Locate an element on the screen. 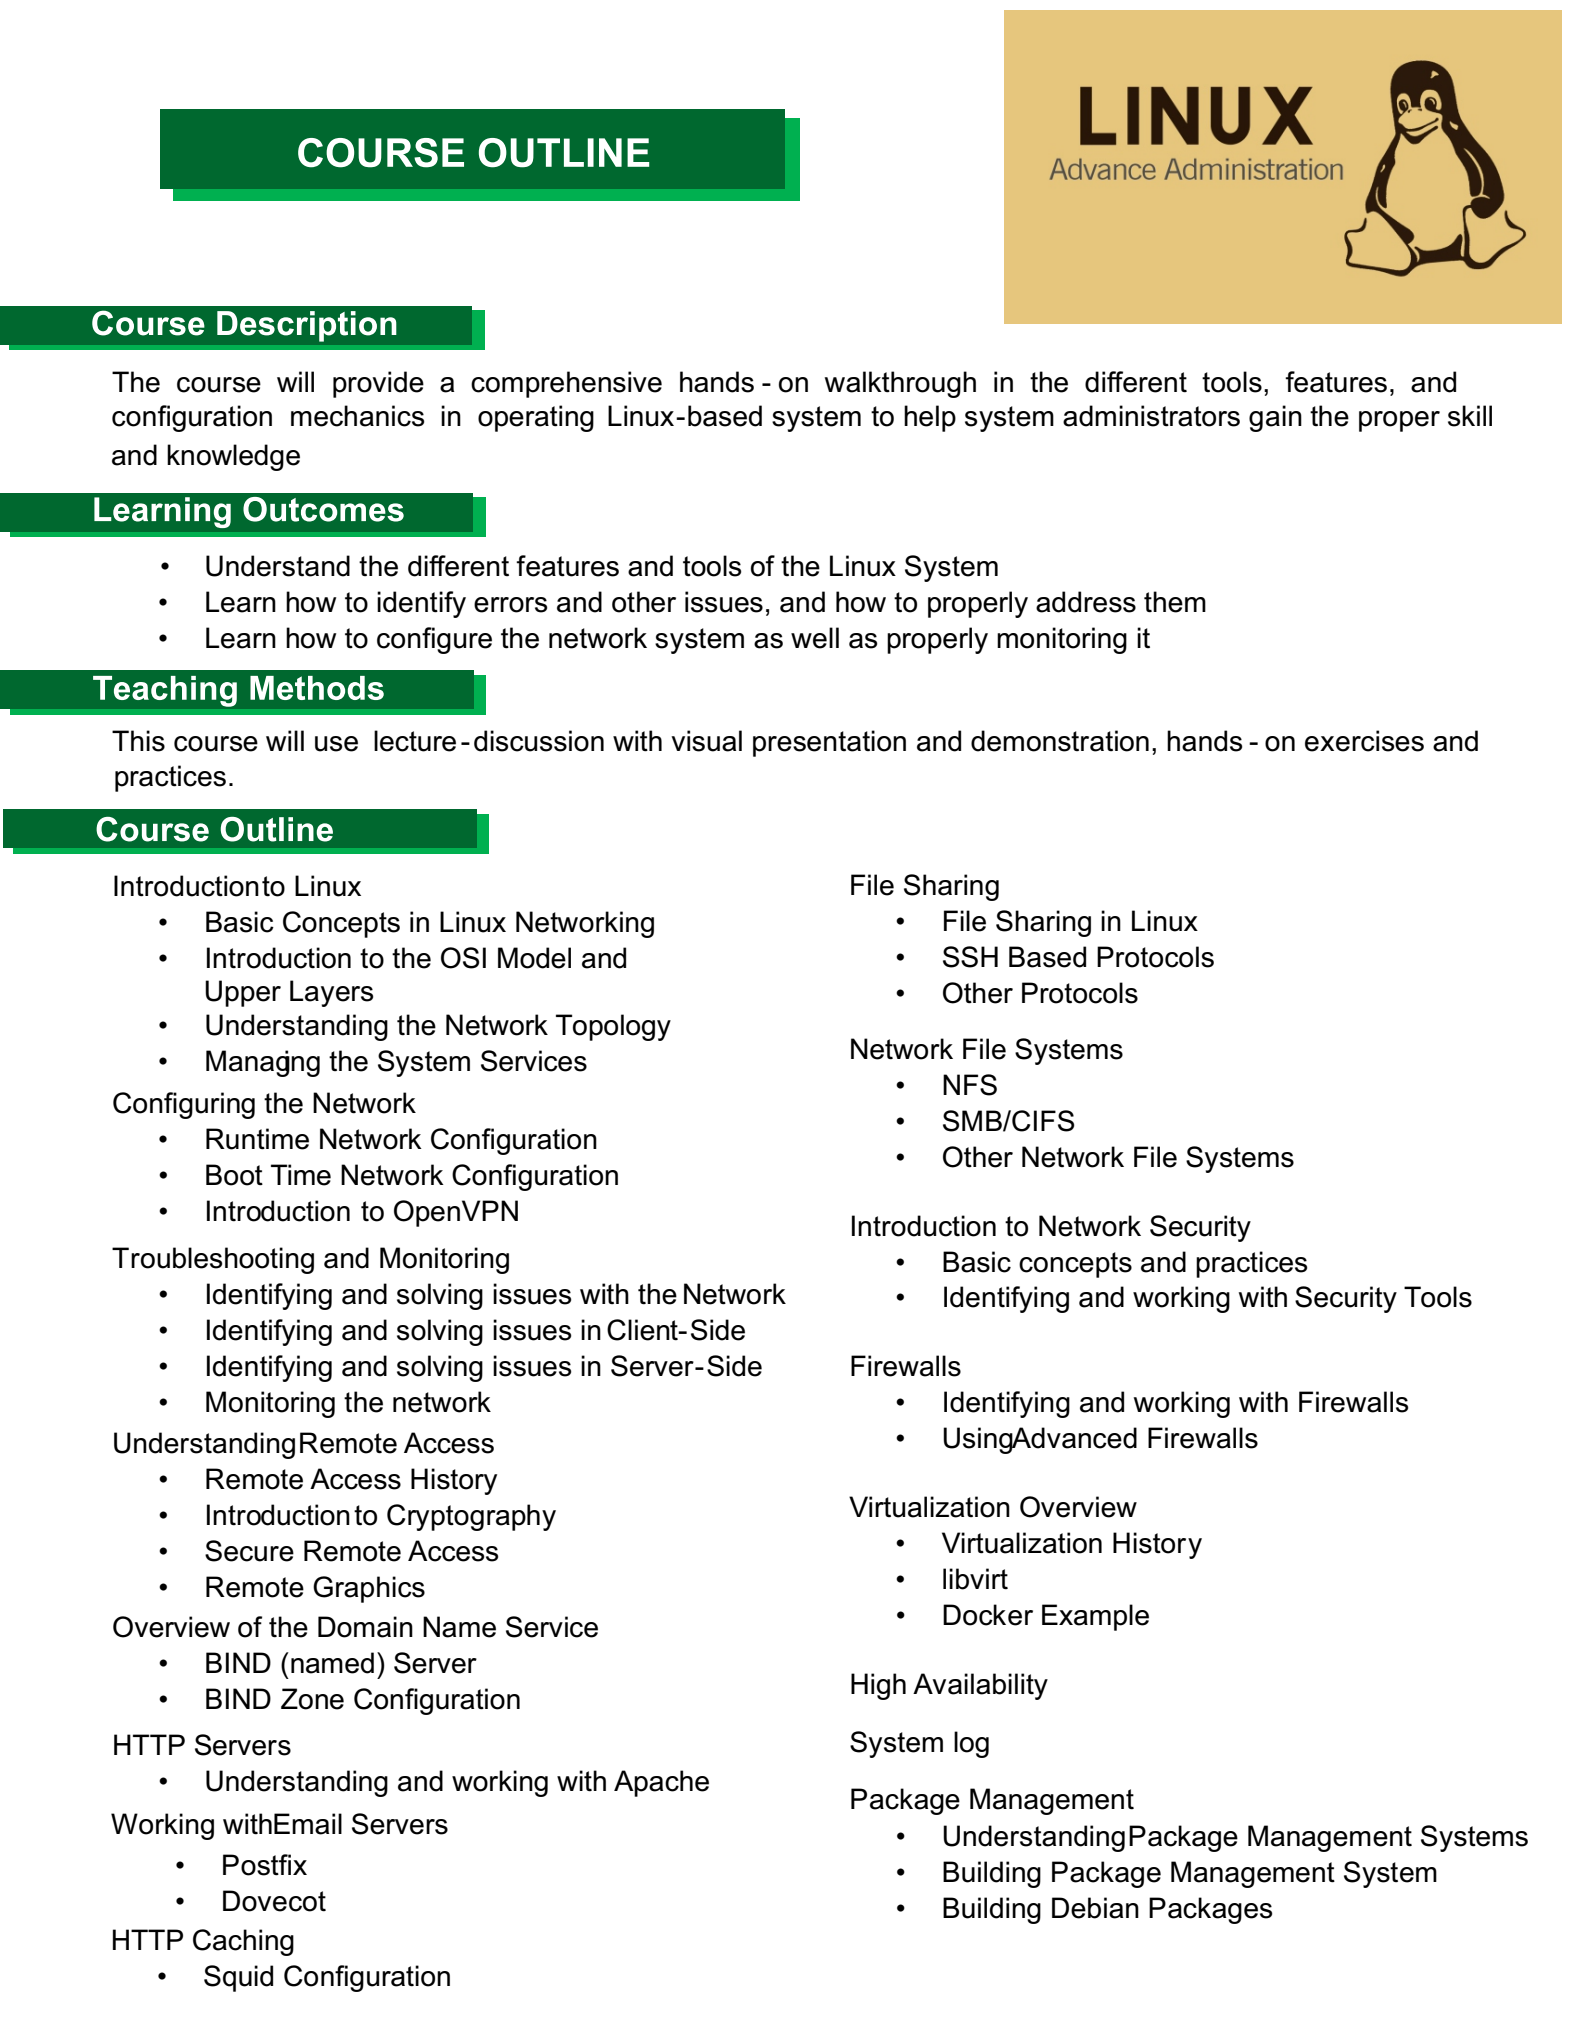 The width and height of the screenshot is (1571, 2033). NFS is located at coordinates (970, 1085).
